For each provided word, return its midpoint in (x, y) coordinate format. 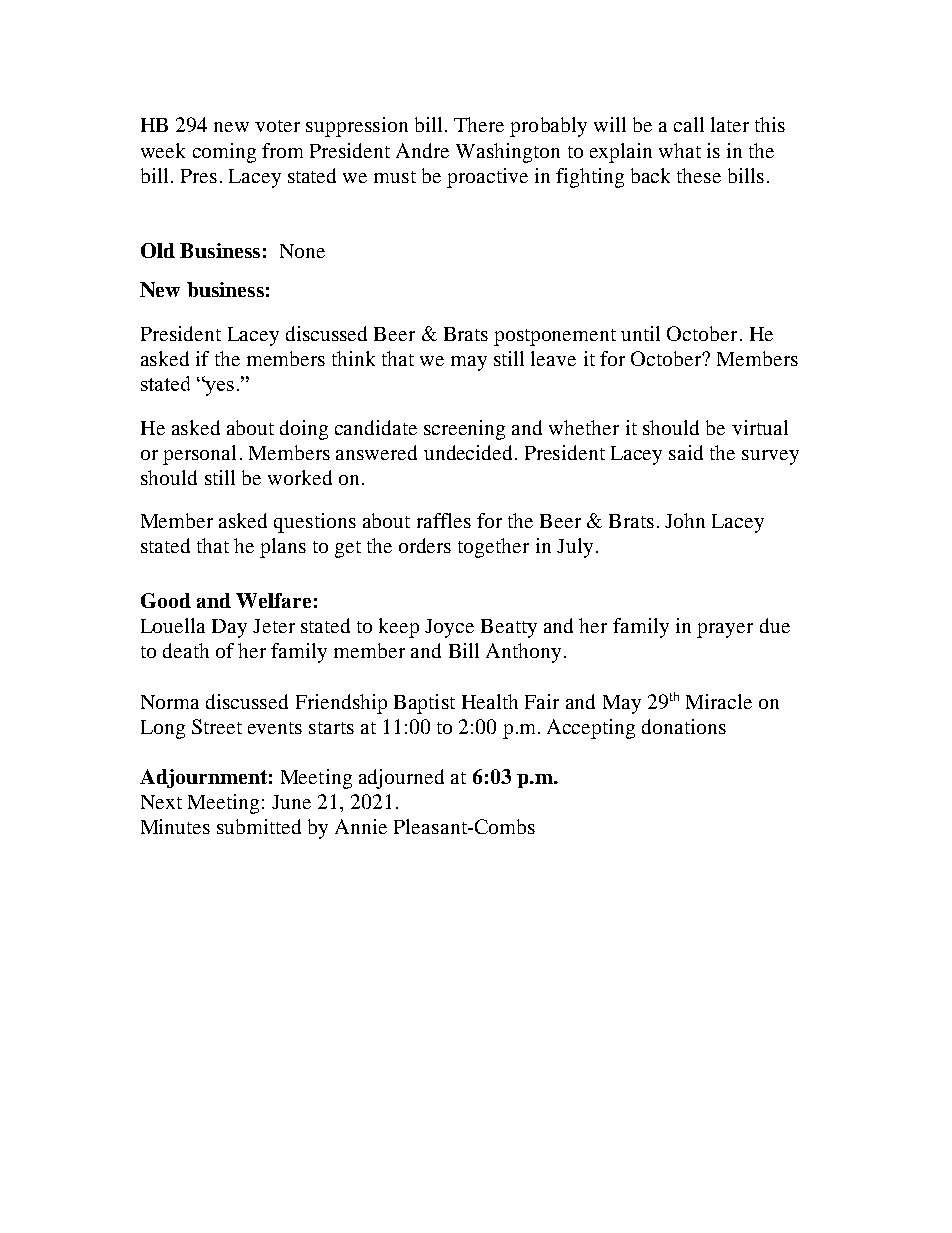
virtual (760, 427)
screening (464, 430)
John (685, 520)
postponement (555, 337)
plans (283, 548)
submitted (259, 826)
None (302, 251)
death (186, 650)
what (680, 150)
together (493, 548)
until (640, 333)
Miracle (719, 701)
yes (219, 388)
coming (224, 153)
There (479, 124)
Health (490, 701)
